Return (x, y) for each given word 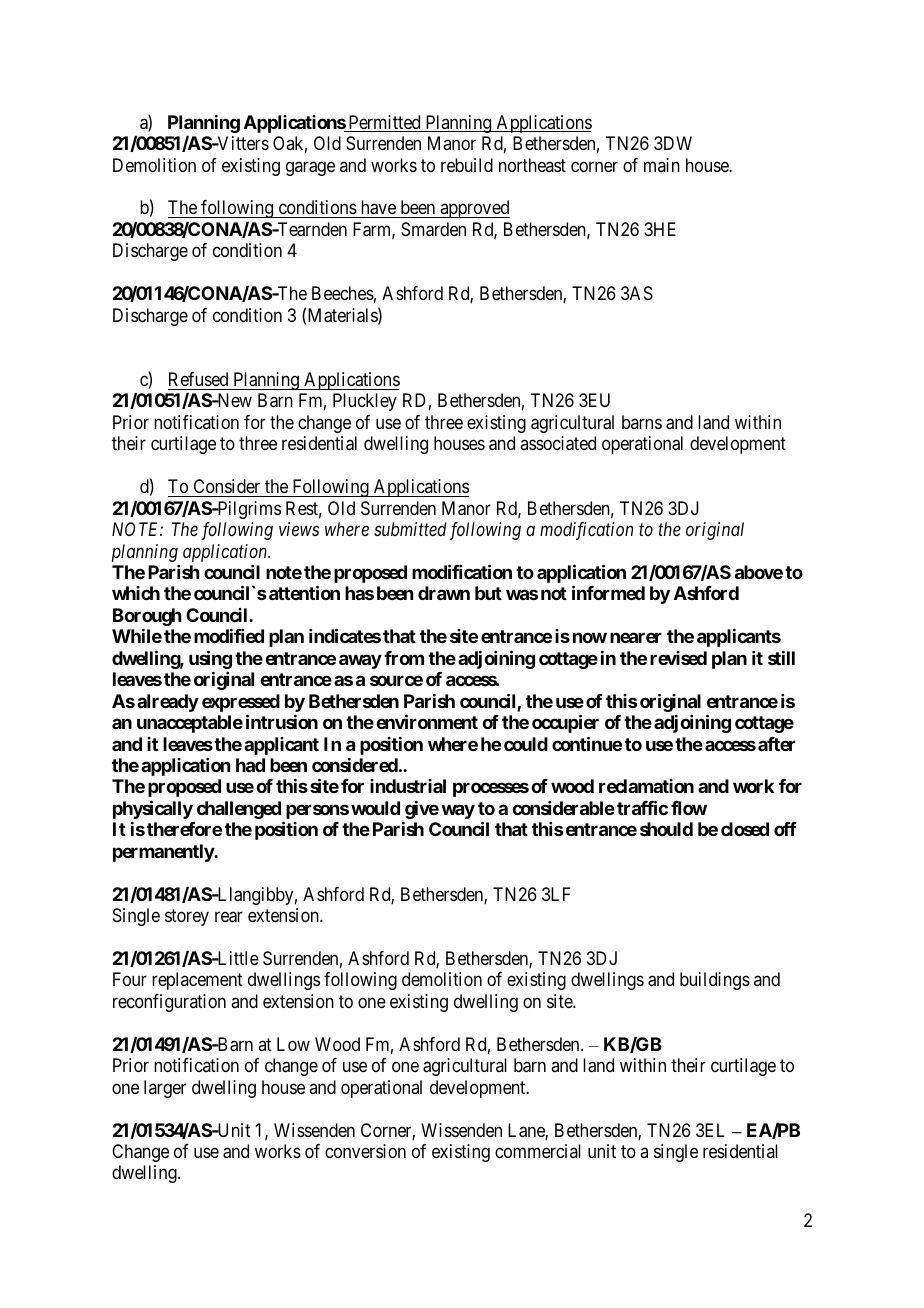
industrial (408, 786)
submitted (410, 529)
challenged (239, 810)
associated (558, 443)
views (299, 529)
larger (165, 1089)
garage (310, 168)
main (662, 165)
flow (689, 808)
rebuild (467, 165)
